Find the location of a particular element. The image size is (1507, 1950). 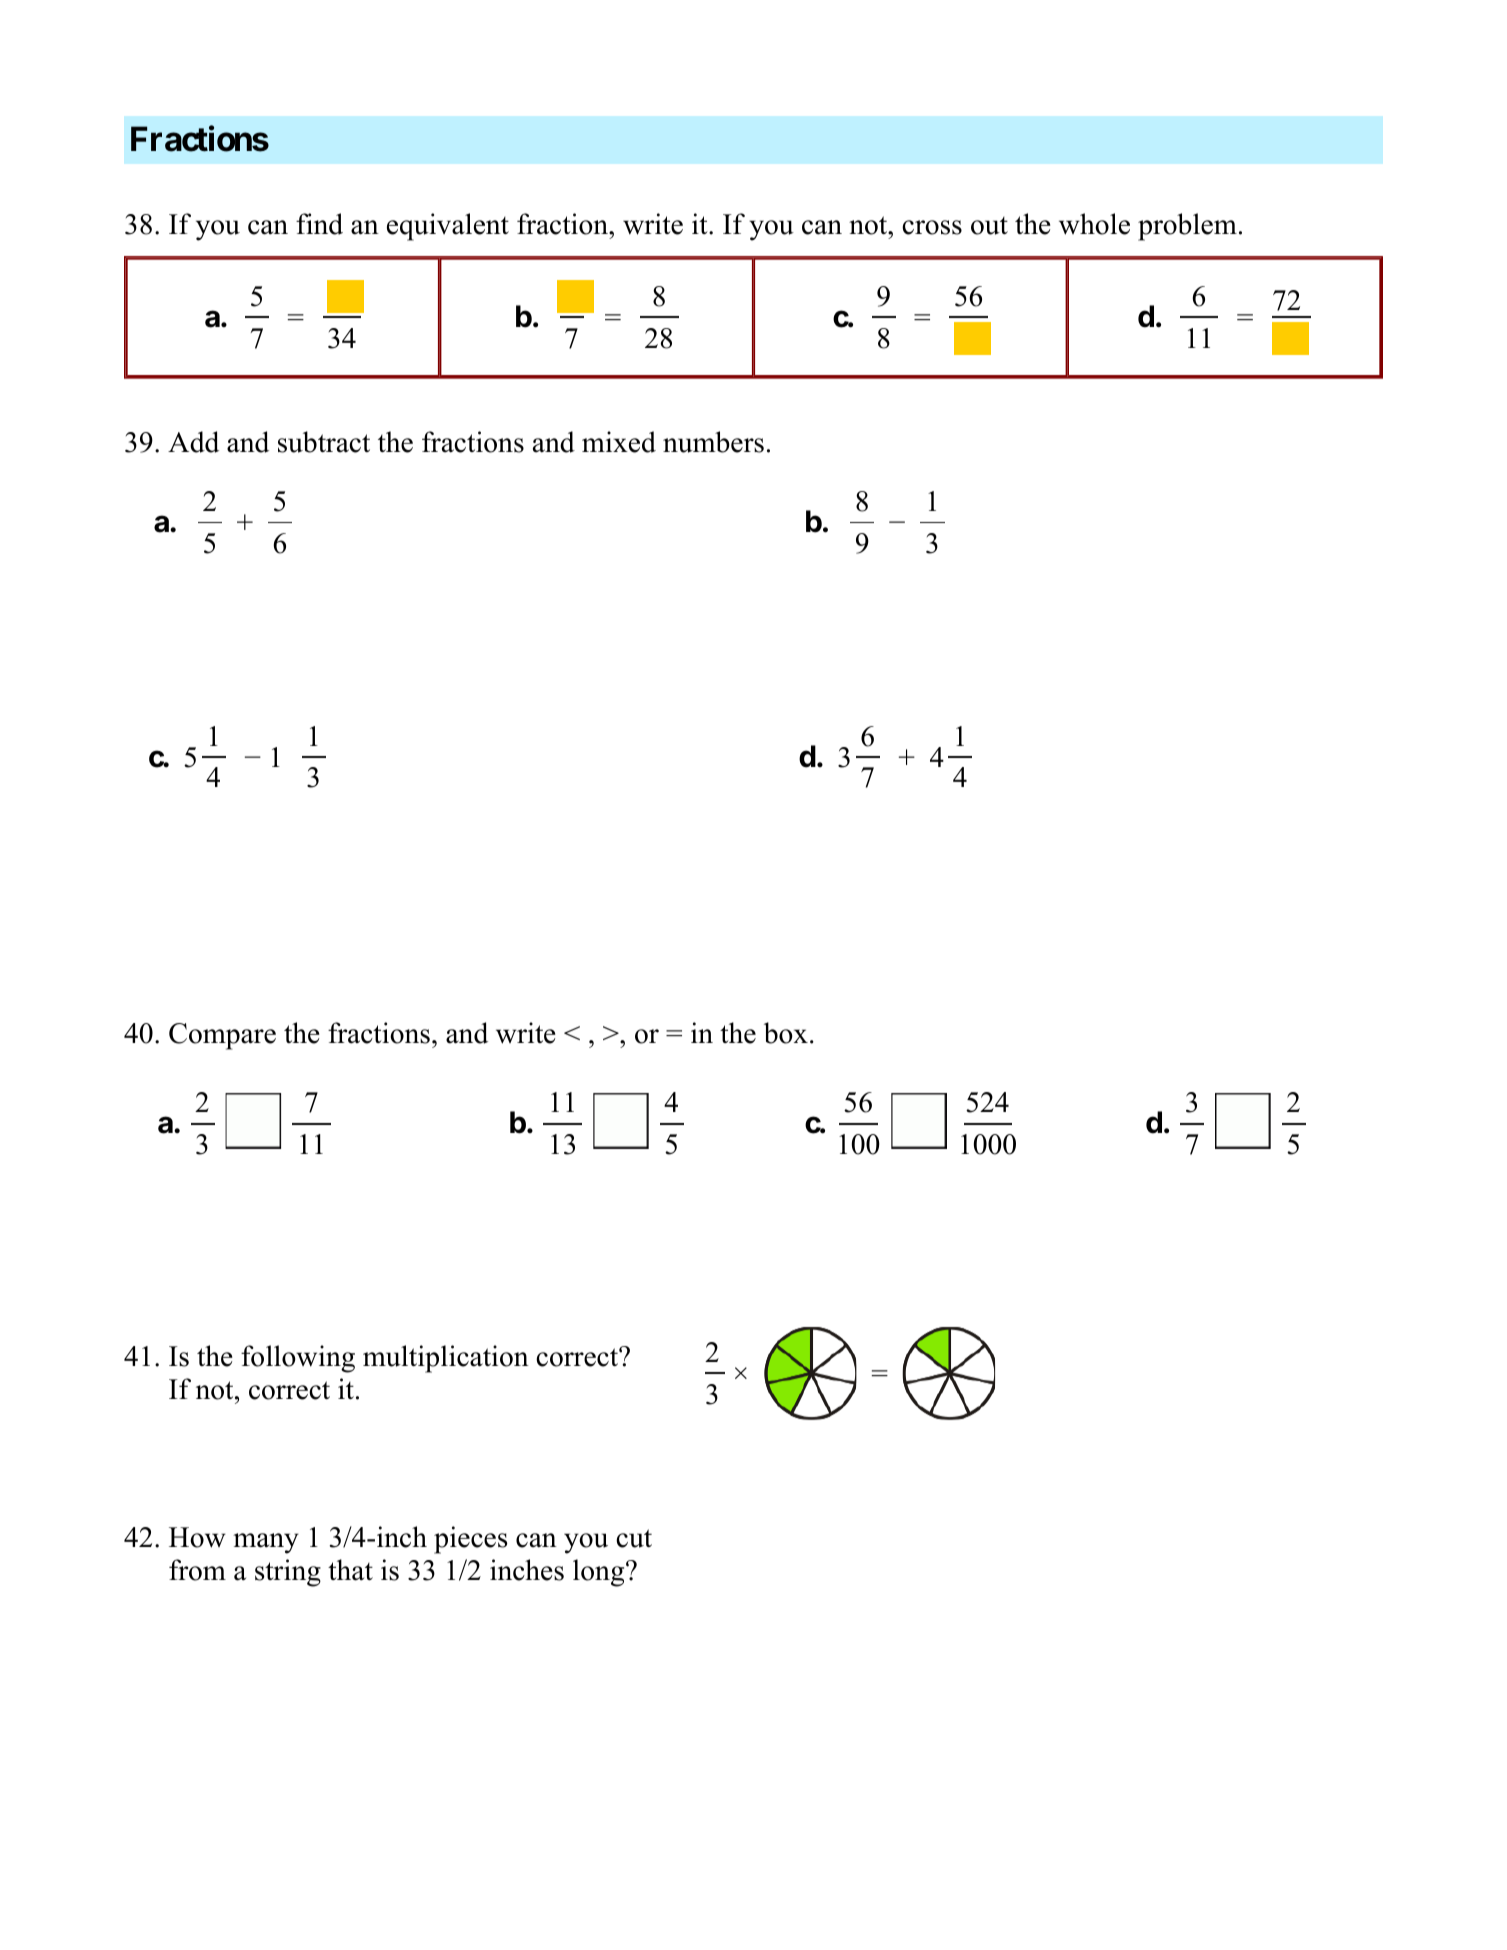

Compare is located at coordinates (222, 1036).
